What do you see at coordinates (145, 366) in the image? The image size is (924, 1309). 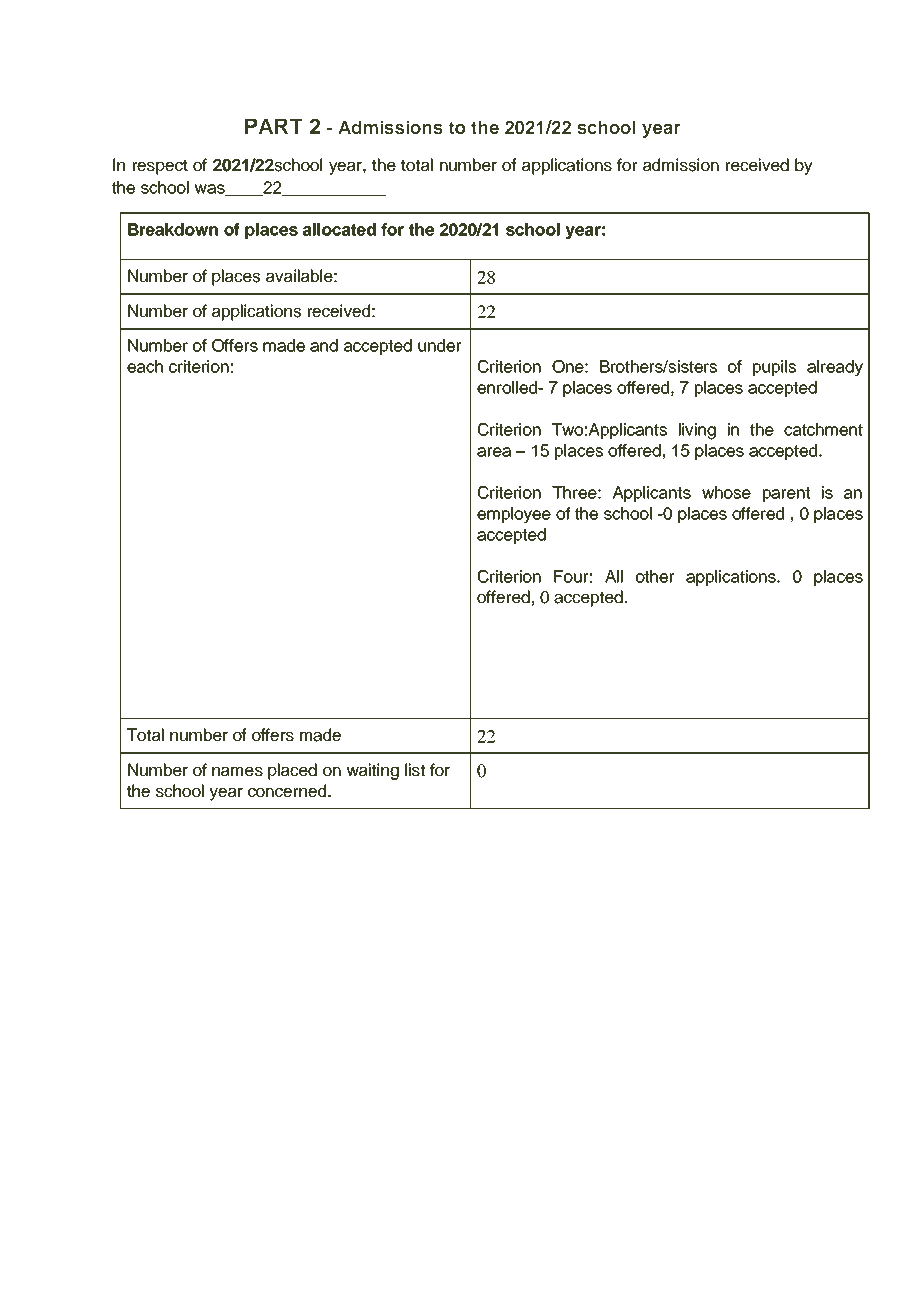 I see `each` at bounding box center [145, 366].
